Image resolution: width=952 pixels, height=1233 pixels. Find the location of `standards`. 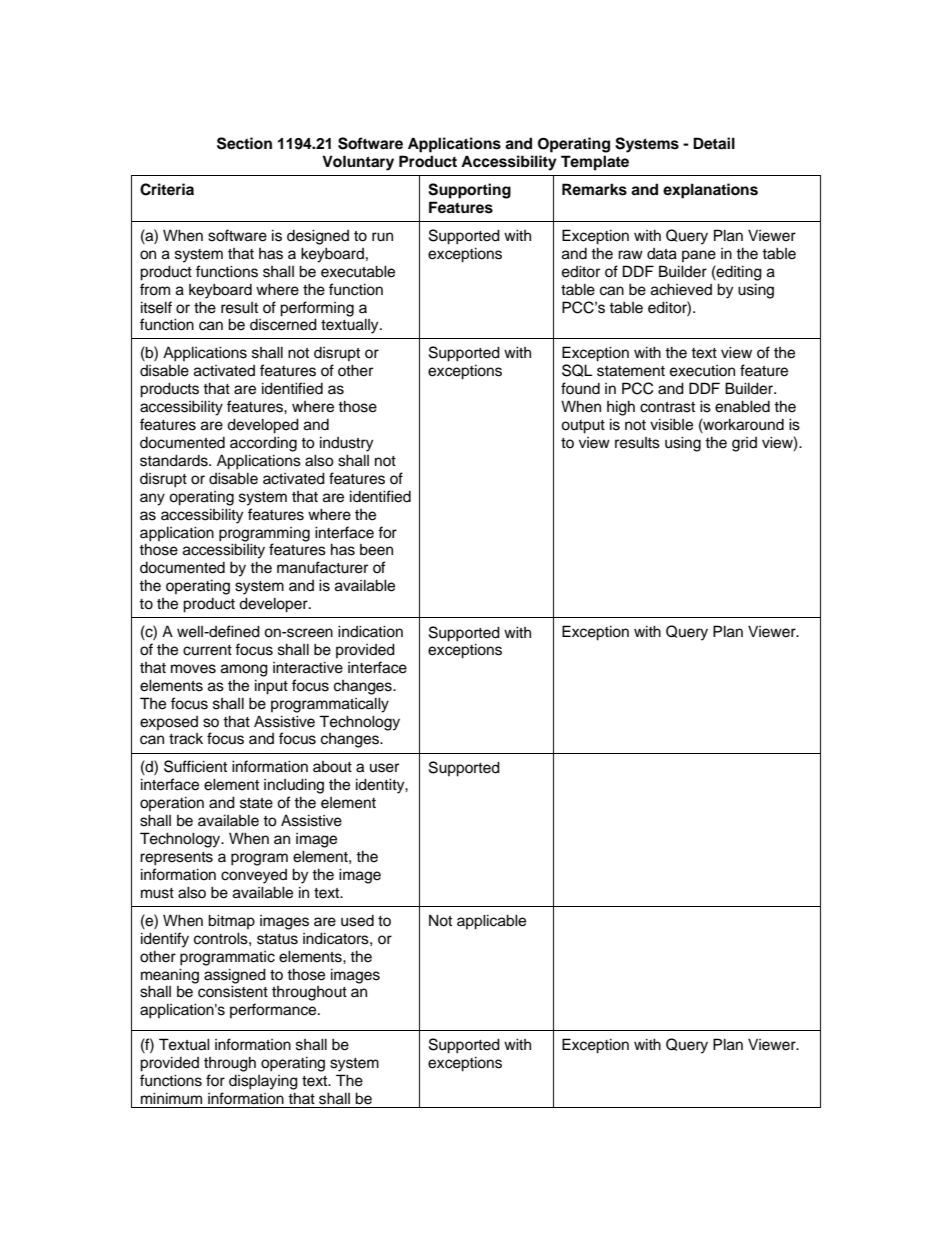

standards is located at coordinates (175, 460).
